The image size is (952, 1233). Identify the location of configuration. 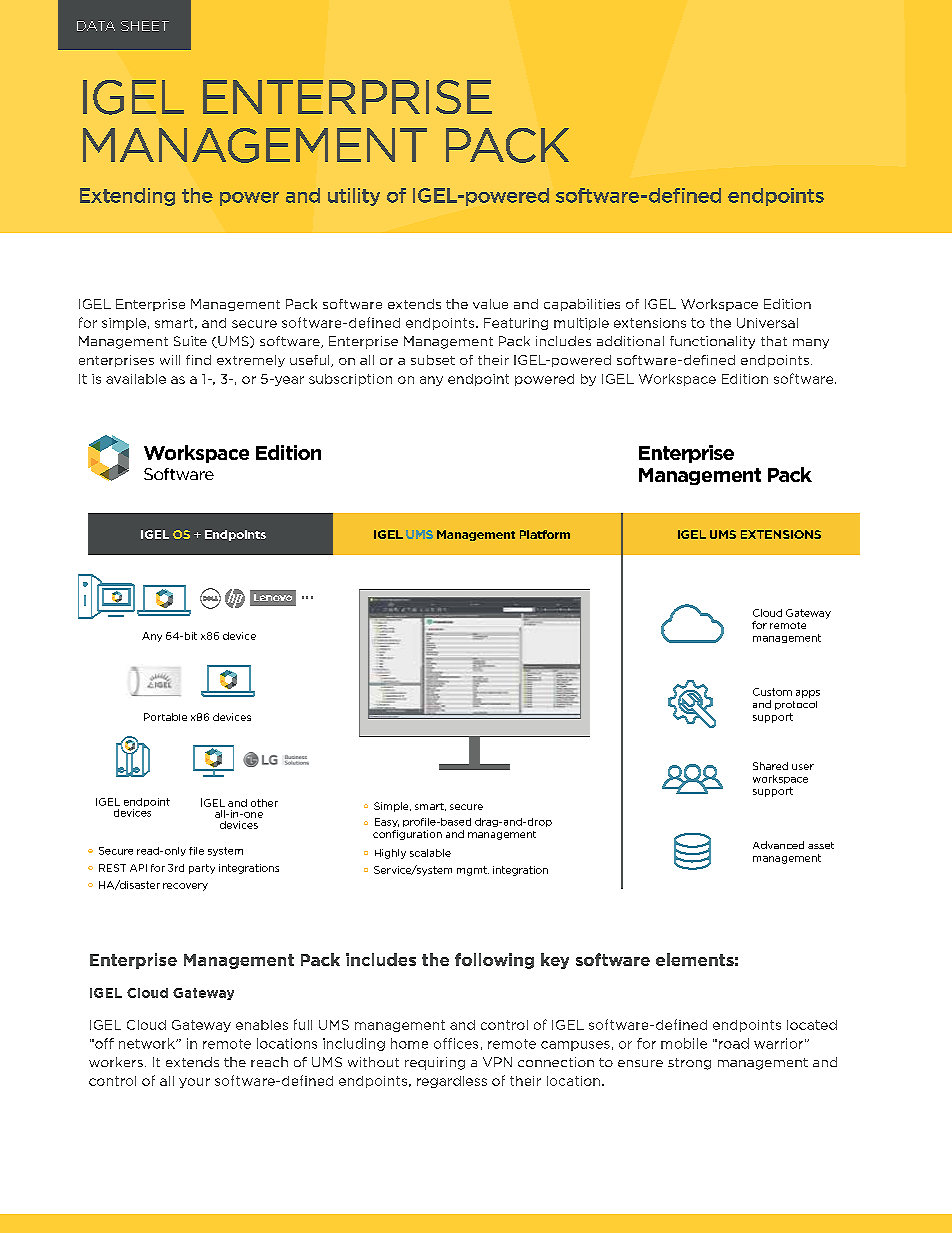
(407, 835).
